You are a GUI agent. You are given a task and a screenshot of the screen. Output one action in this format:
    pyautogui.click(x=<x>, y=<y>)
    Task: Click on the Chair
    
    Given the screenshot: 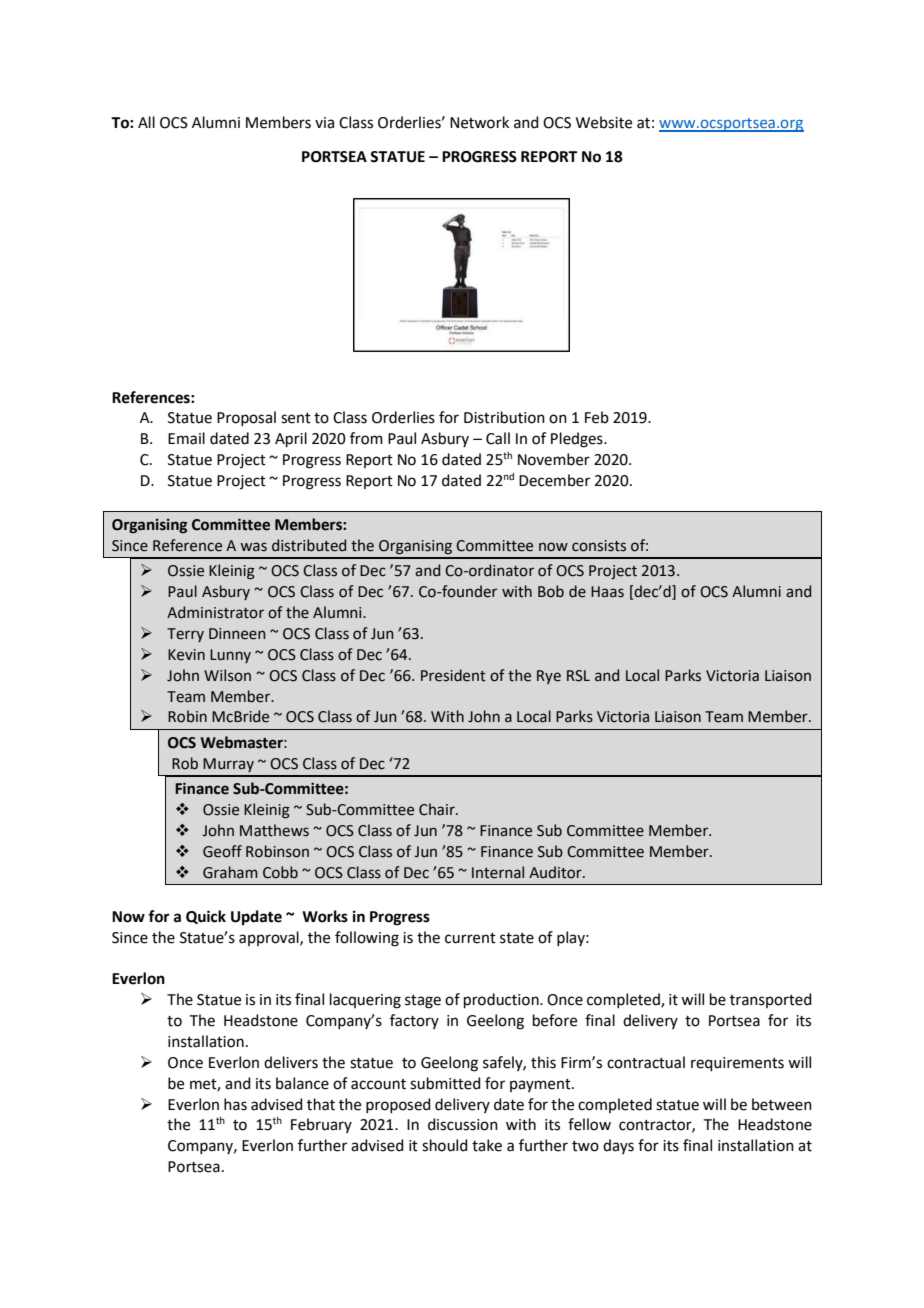 What is the action you would take?
    pyautogui.click(x=438, y=809)
